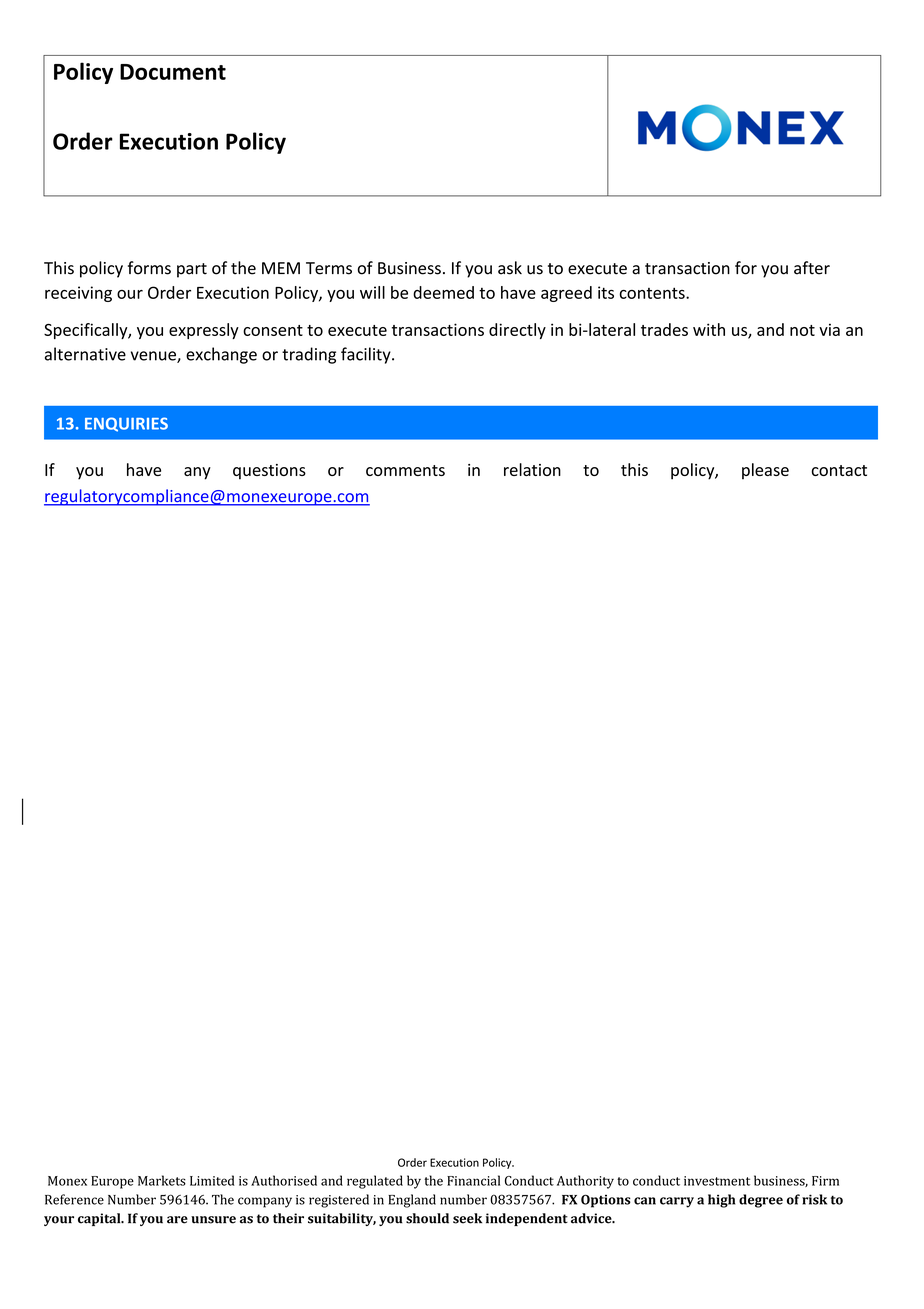 This screenshot has width=924, height=1309. Describe the element at coordinates (162, 1180) in the screenshot. I see `Markets` at that location.
